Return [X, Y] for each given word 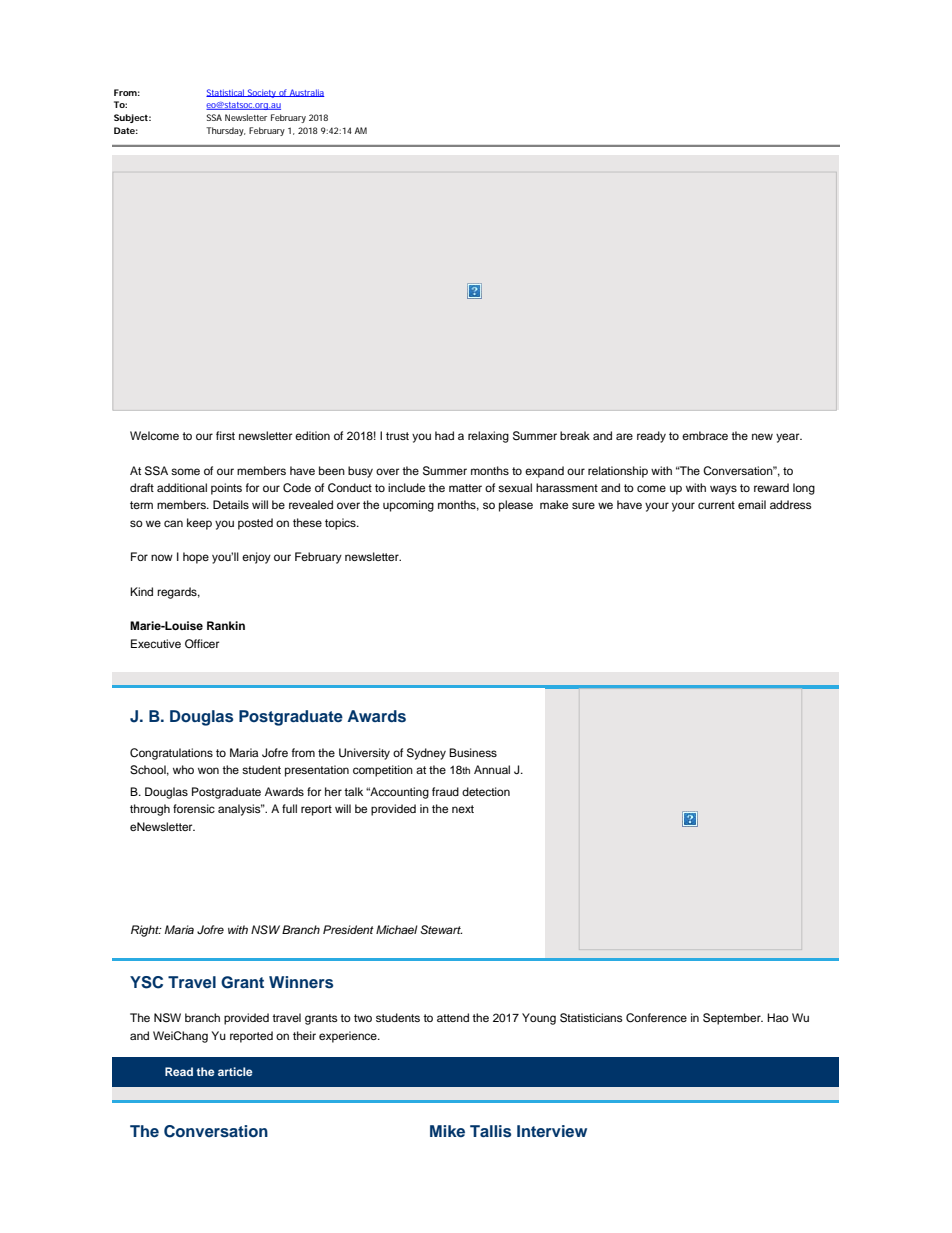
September [733, 1019]
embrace [705, 435]
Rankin [226, 625]
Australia [306, 93]
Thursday [226, 131]
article [235, 1071]
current [716, 505]
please [516, 506]
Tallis [490, 1131]
